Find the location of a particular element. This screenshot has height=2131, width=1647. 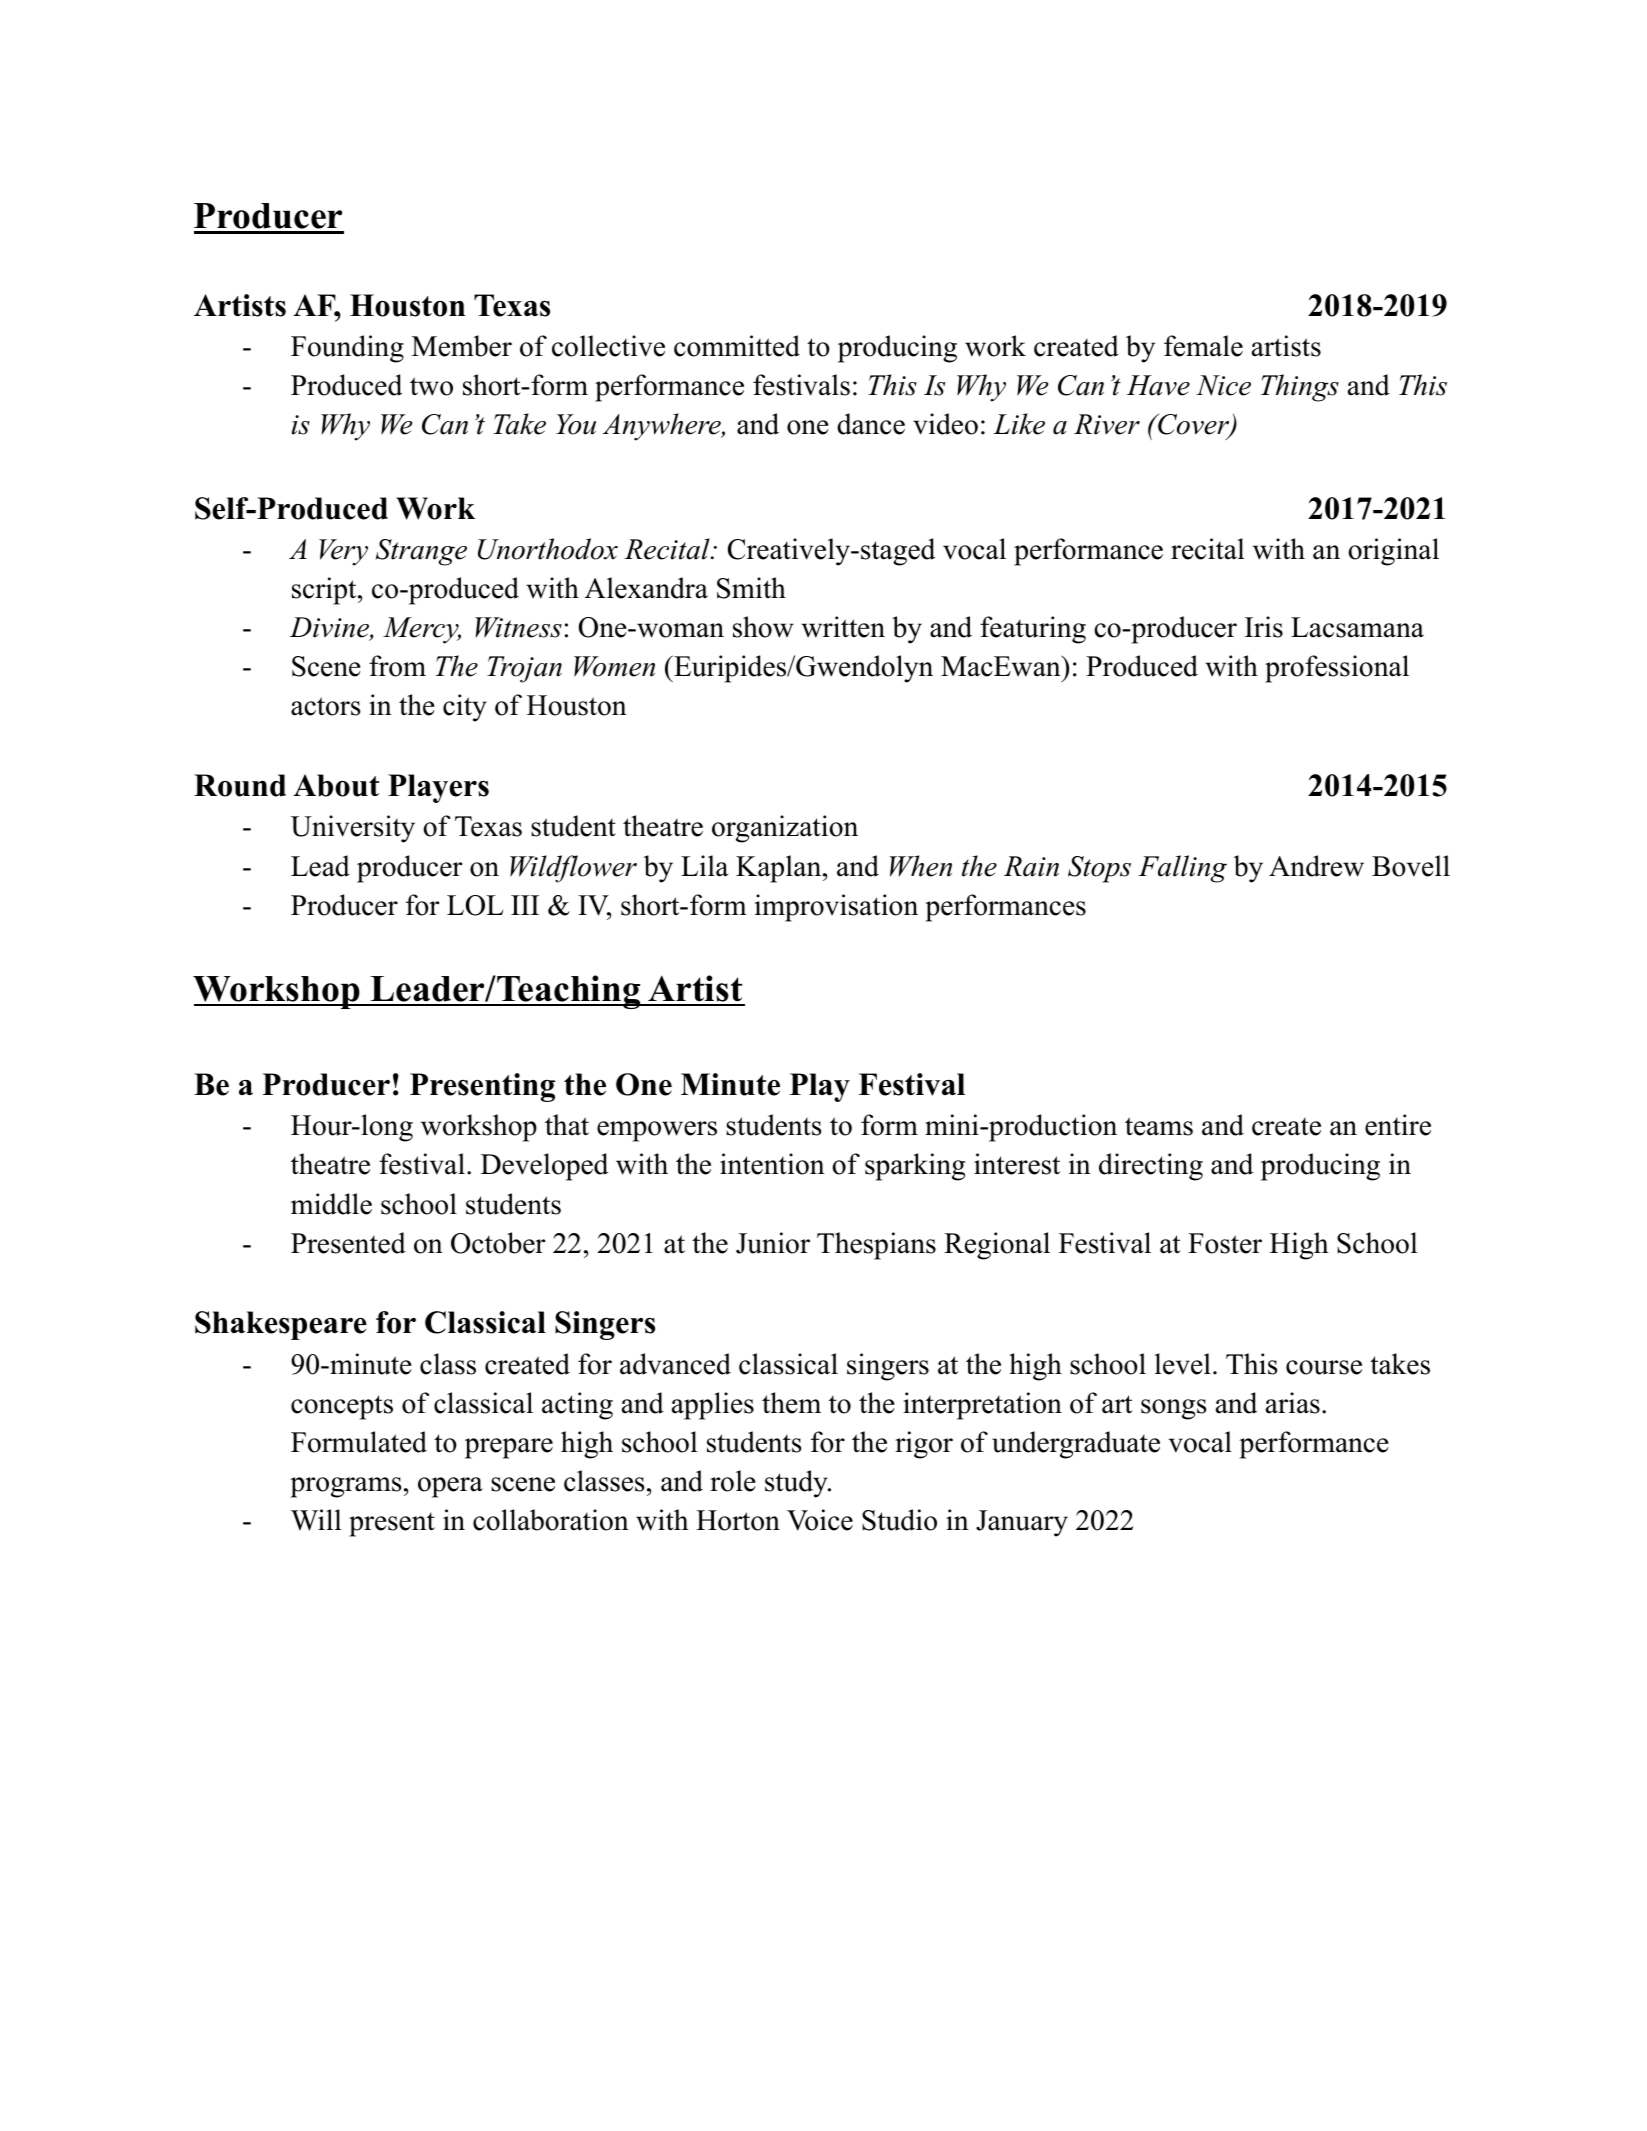

middle is located at coordinates (331, 1204).
